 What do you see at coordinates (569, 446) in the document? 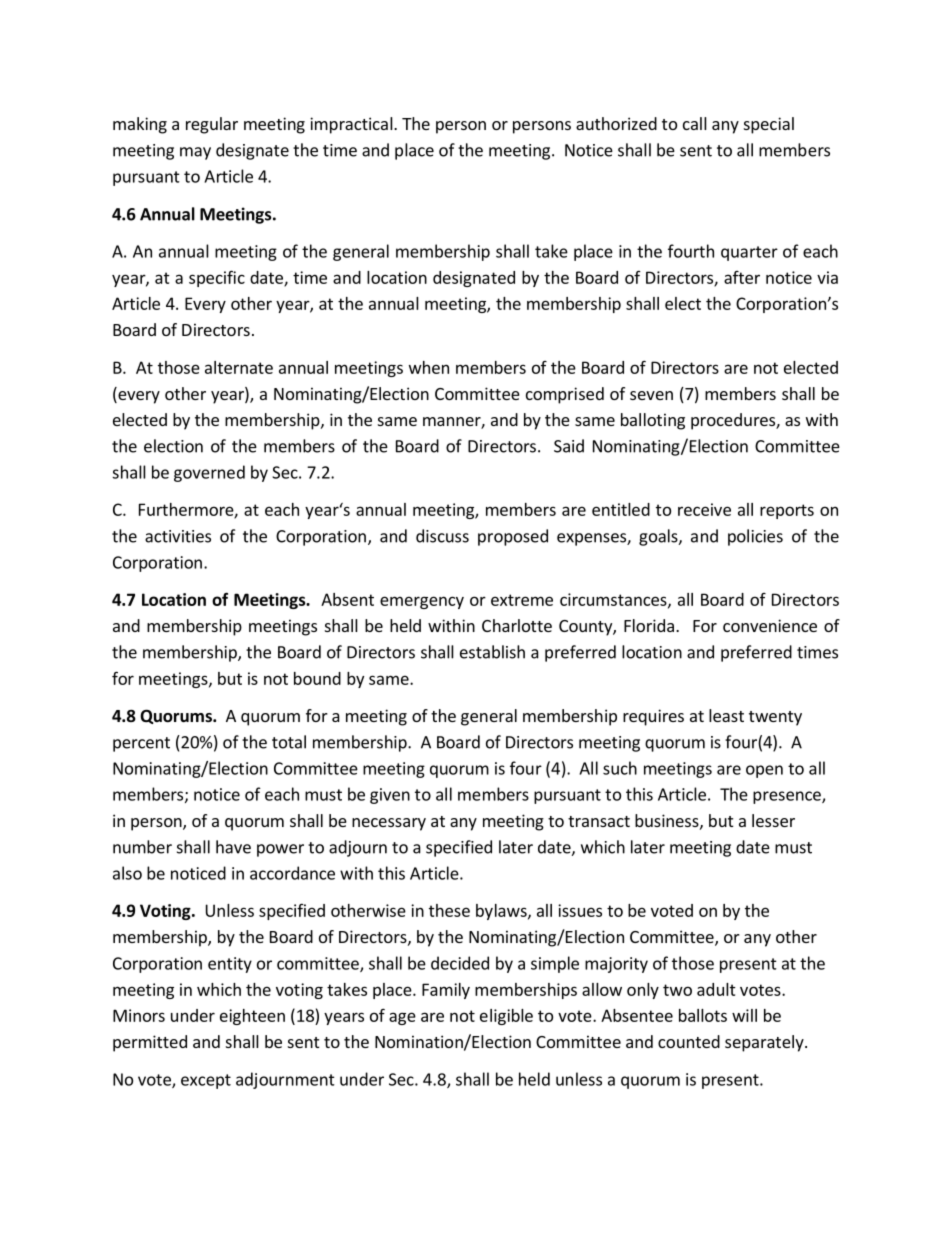
I see `Said` at bounding box center [569, 446].
